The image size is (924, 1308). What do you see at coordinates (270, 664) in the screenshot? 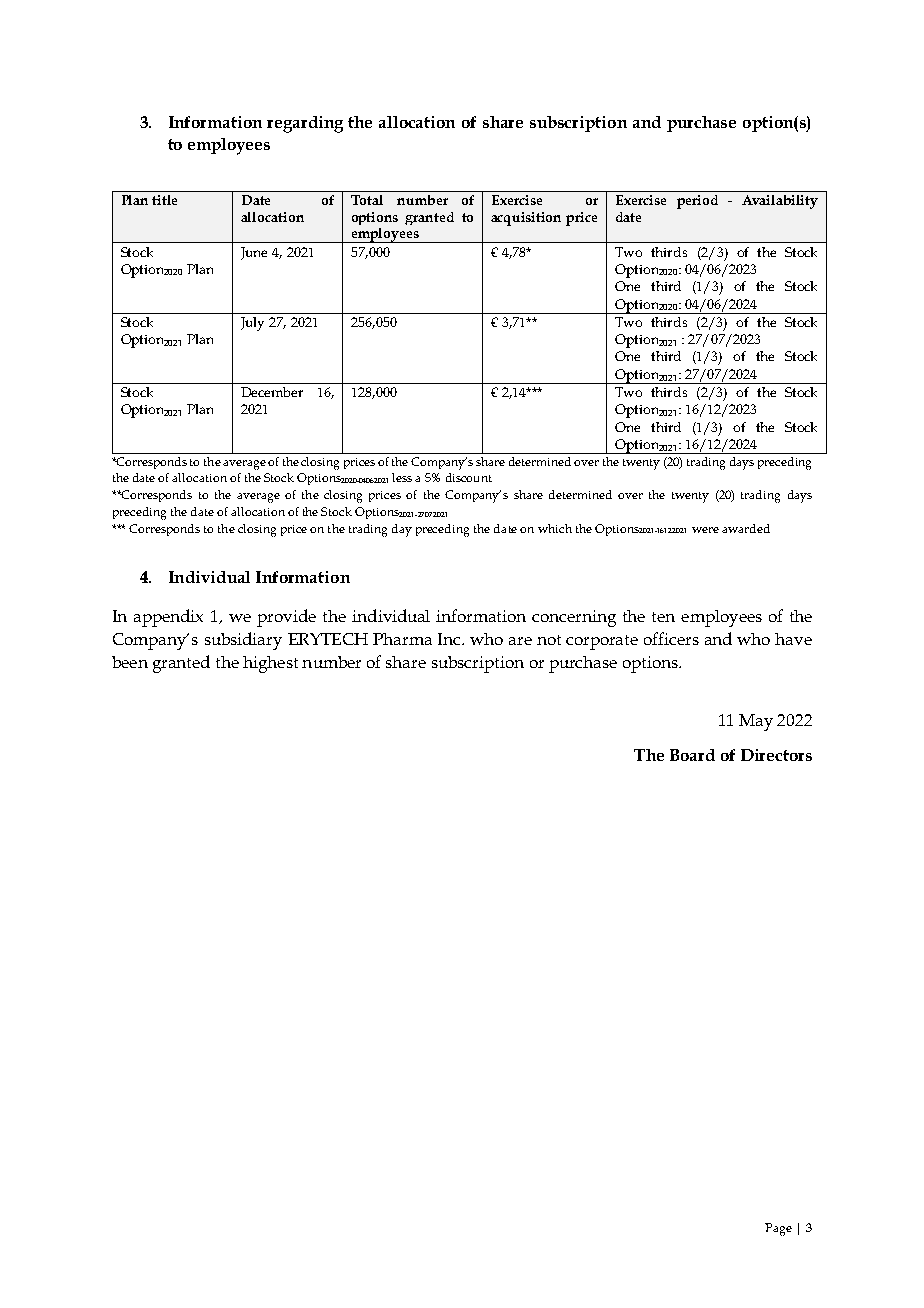
I see `highest` at bounding box center [270, 664].
